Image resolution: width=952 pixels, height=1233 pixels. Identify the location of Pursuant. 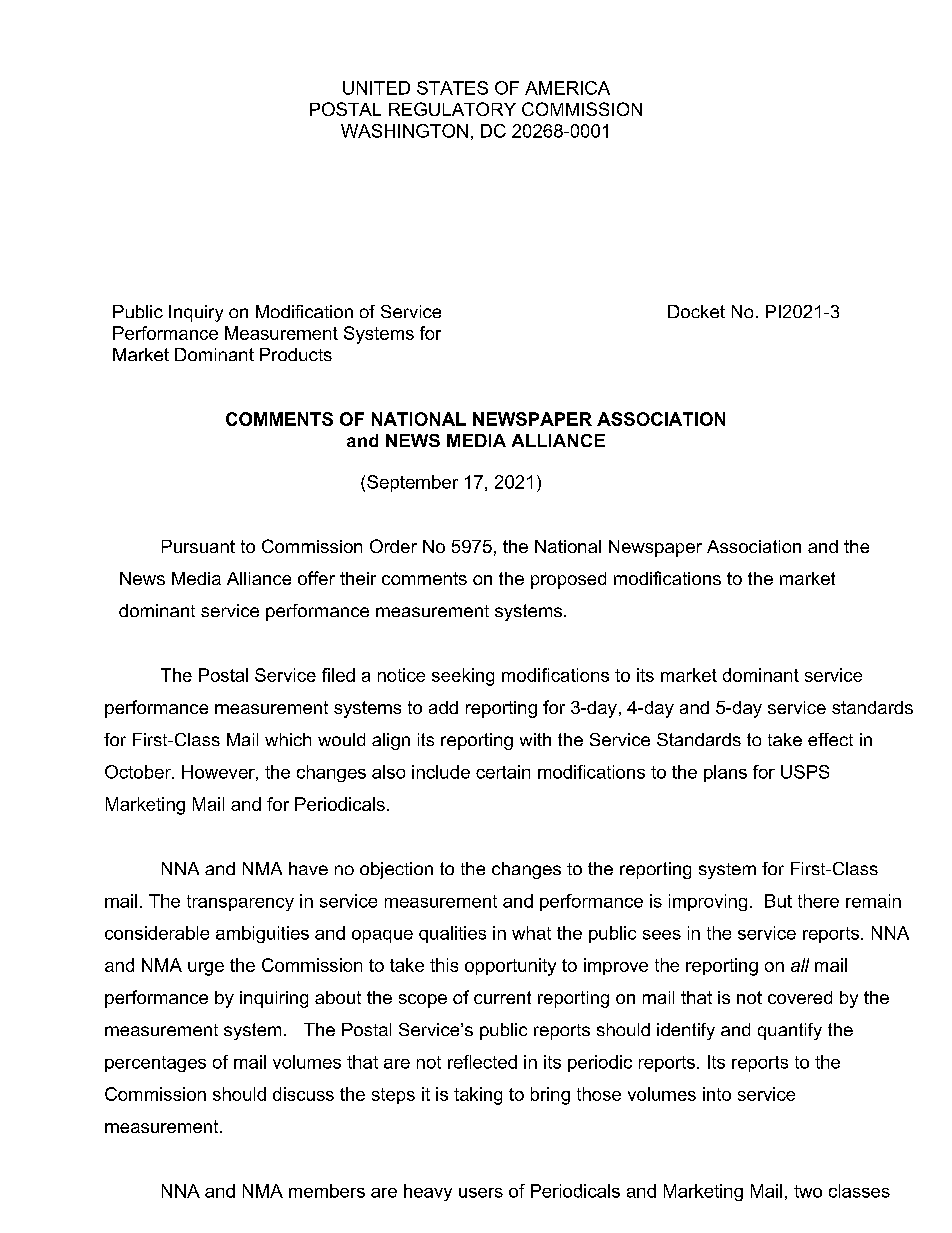
(198, 546).
